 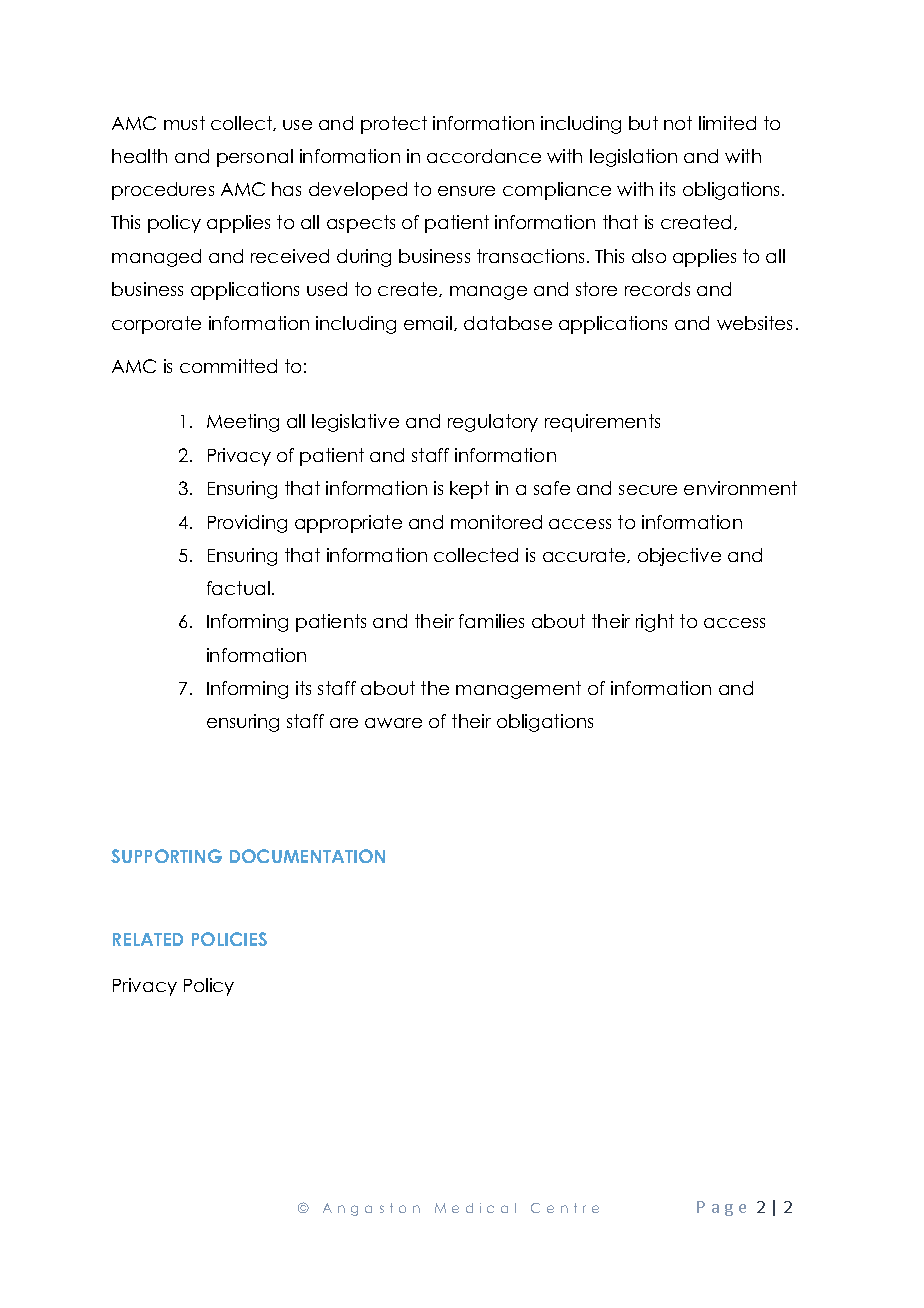 What do you see at coordinates (247, 524) in the screenshot?
I see `Providing` at bounding box center [247, 524].
